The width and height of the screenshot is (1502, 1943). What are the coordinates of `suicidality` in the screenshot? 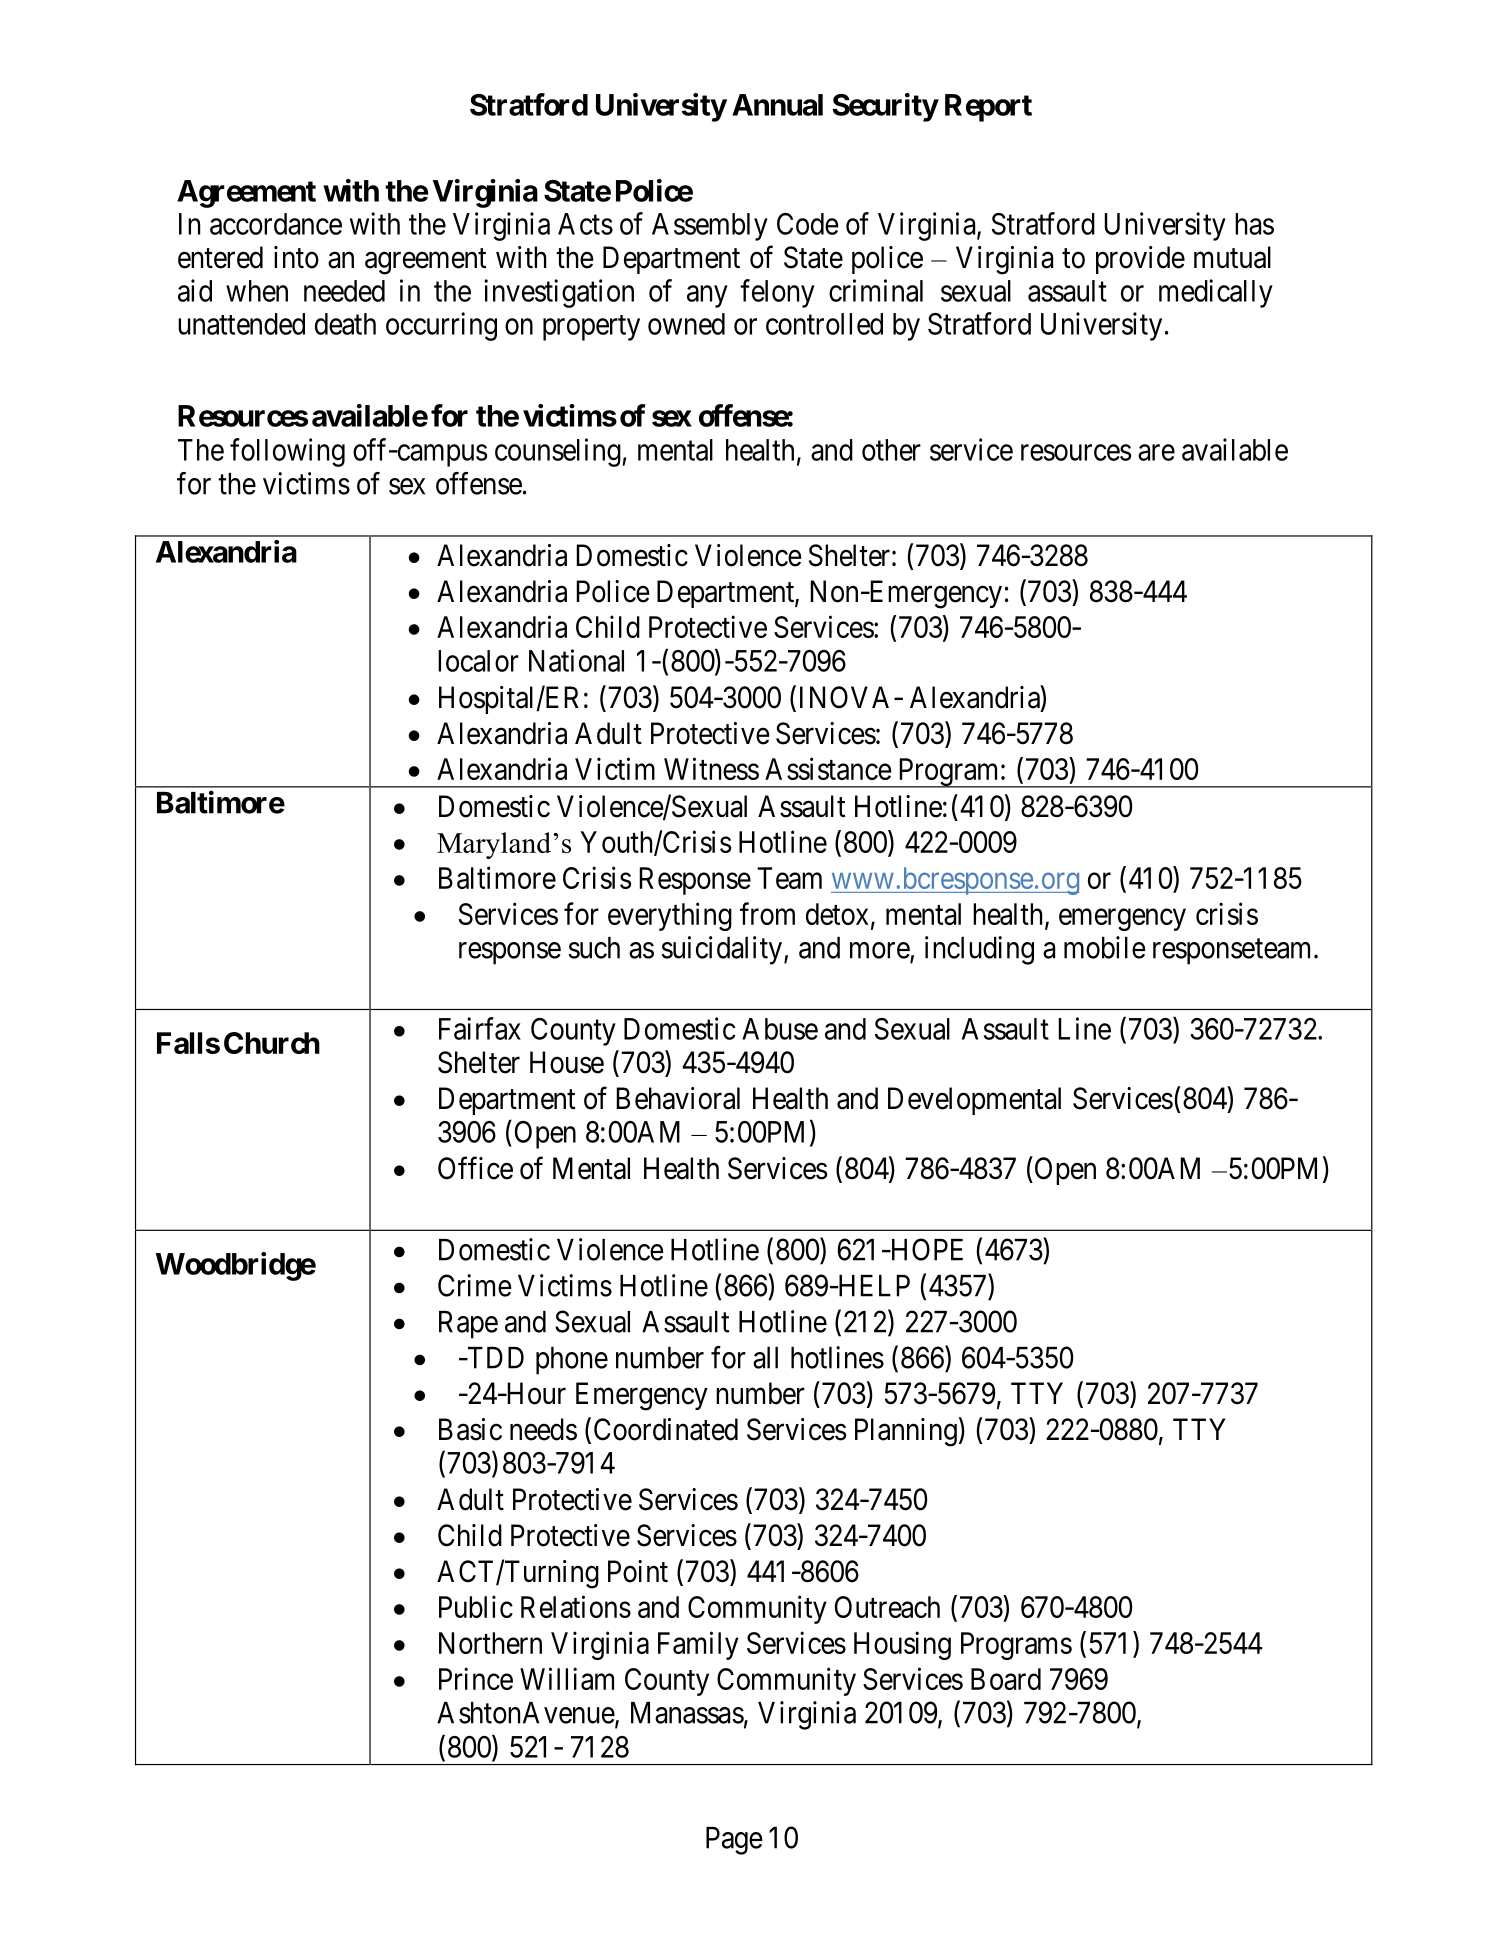 It's located at (723, 950).
